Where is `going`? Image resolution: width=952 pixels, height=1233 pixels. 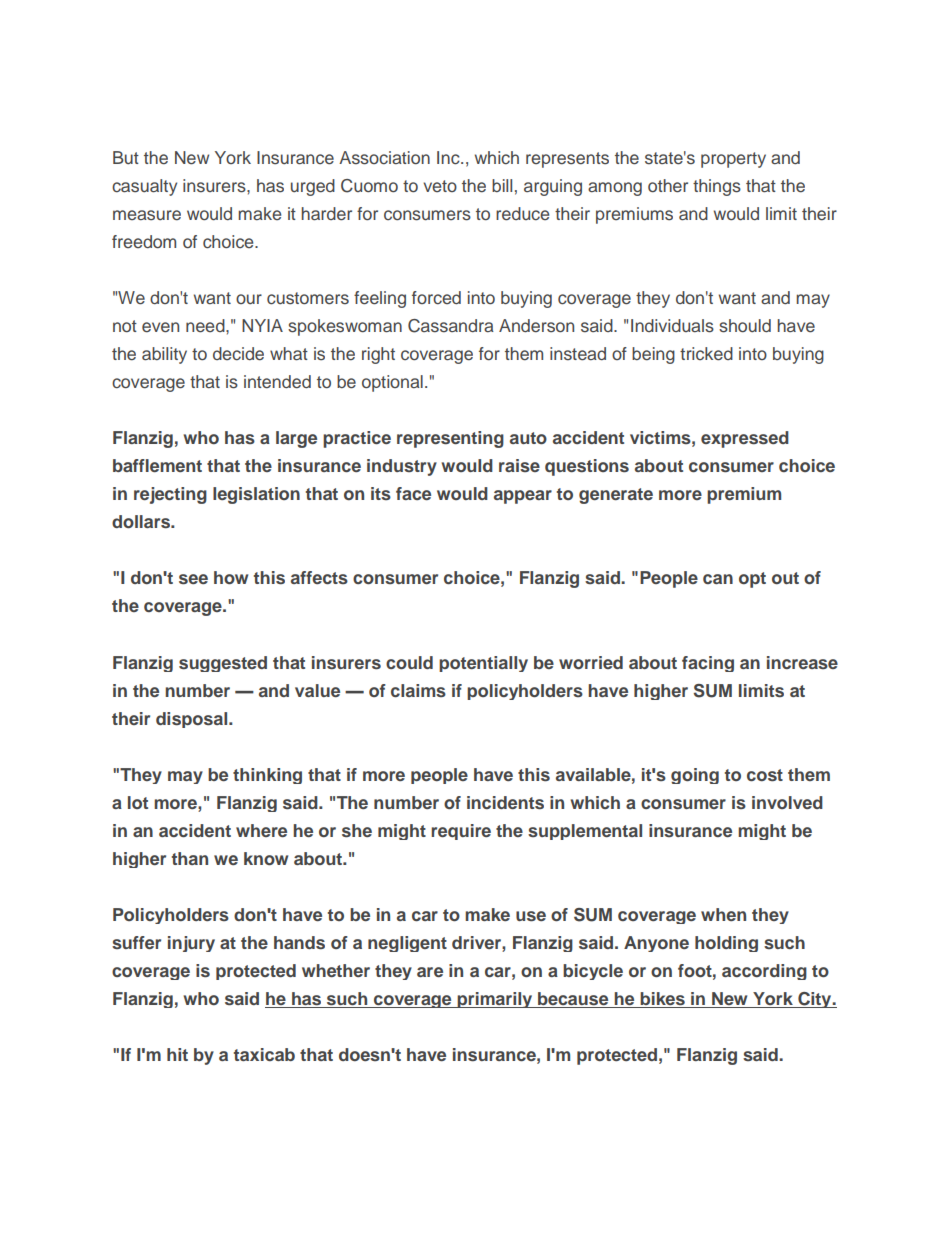
going is located at coordinates (695, 776).
